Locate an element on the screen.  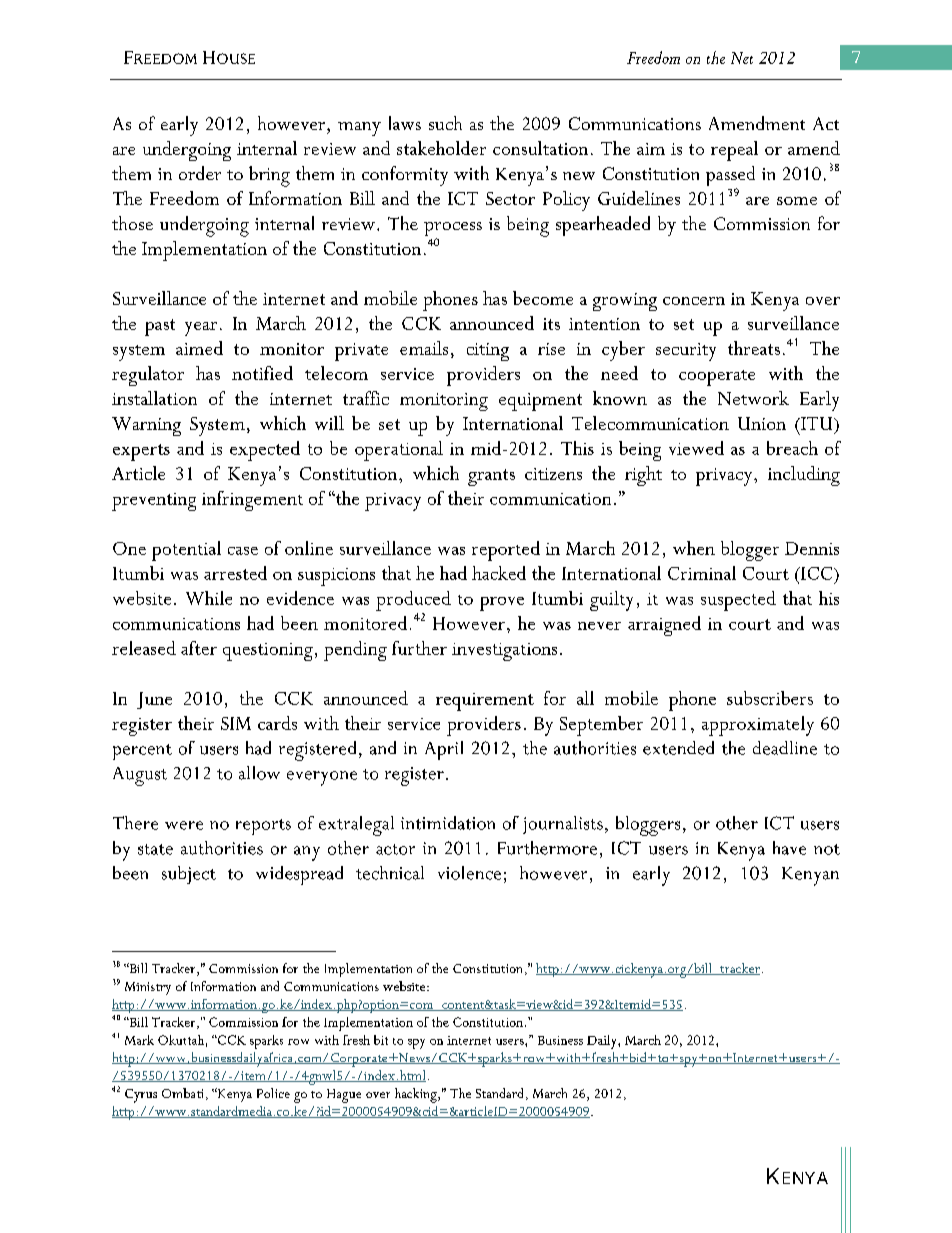
order is located at coordinates (200, 173).
